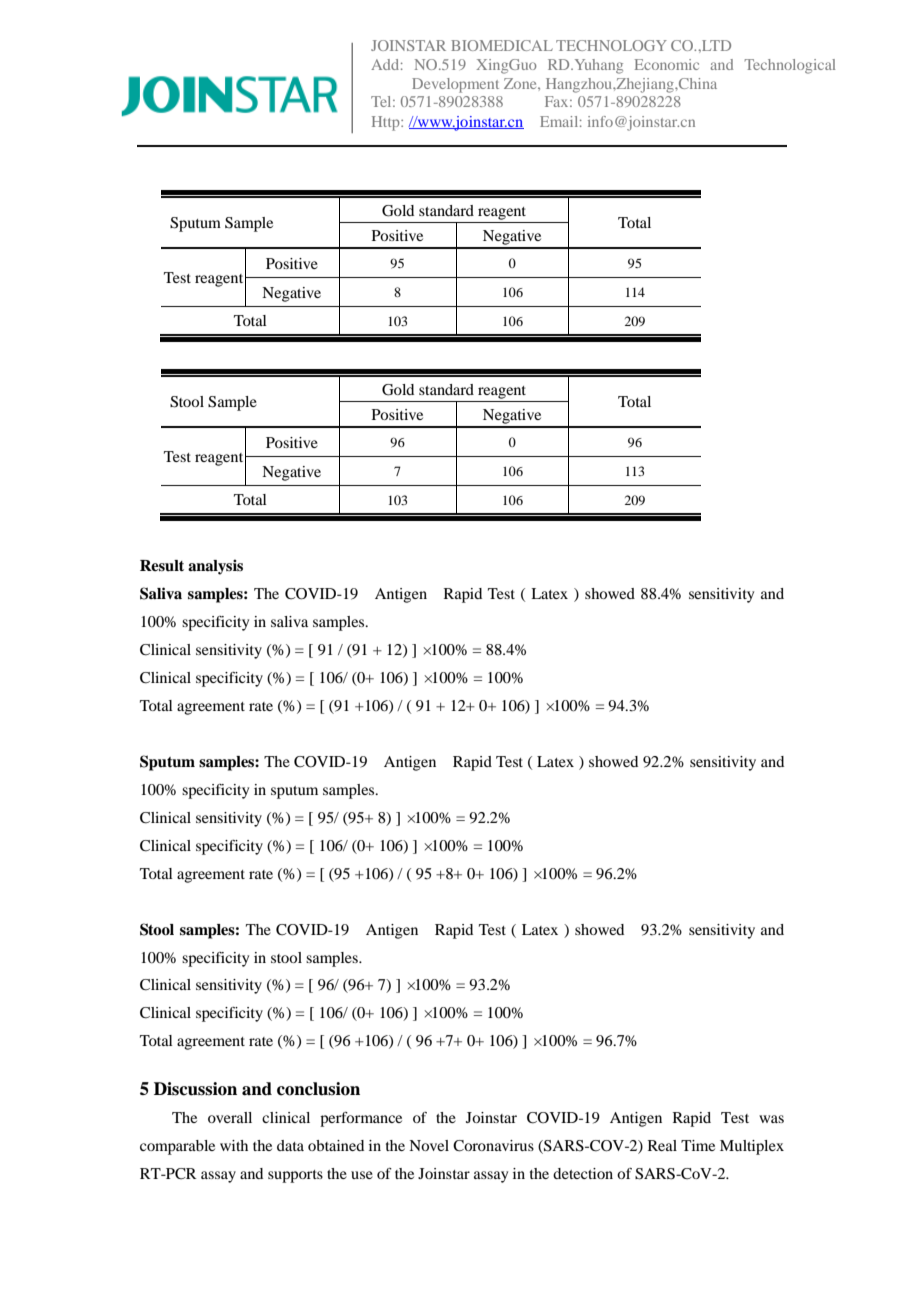 The width and height of the screenshot is (924, 1308). Describe the element at coordinates (230, 1117) in the screenshot. I see `overall` at that location.
